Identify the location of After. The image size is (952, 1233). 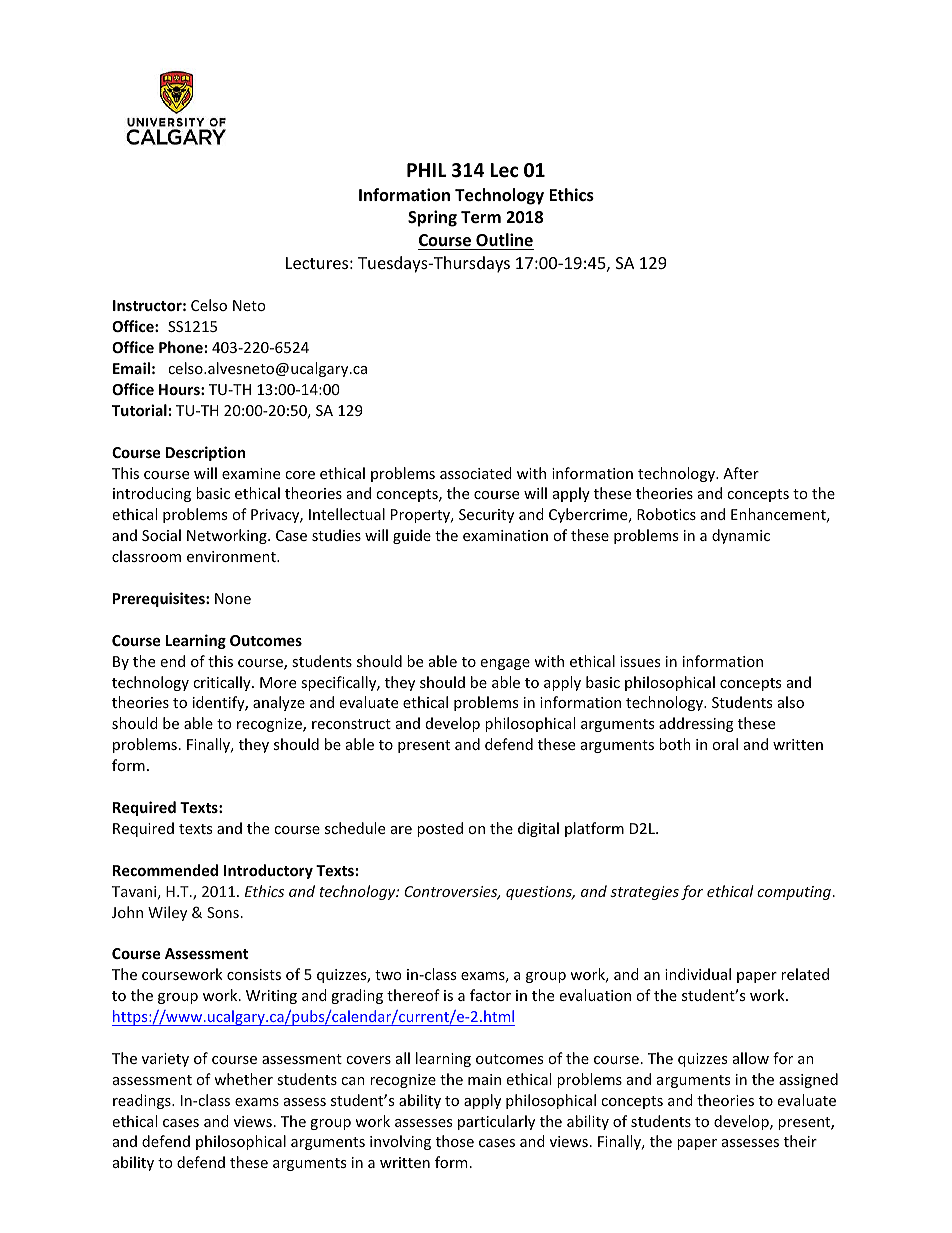
(741, 473).
